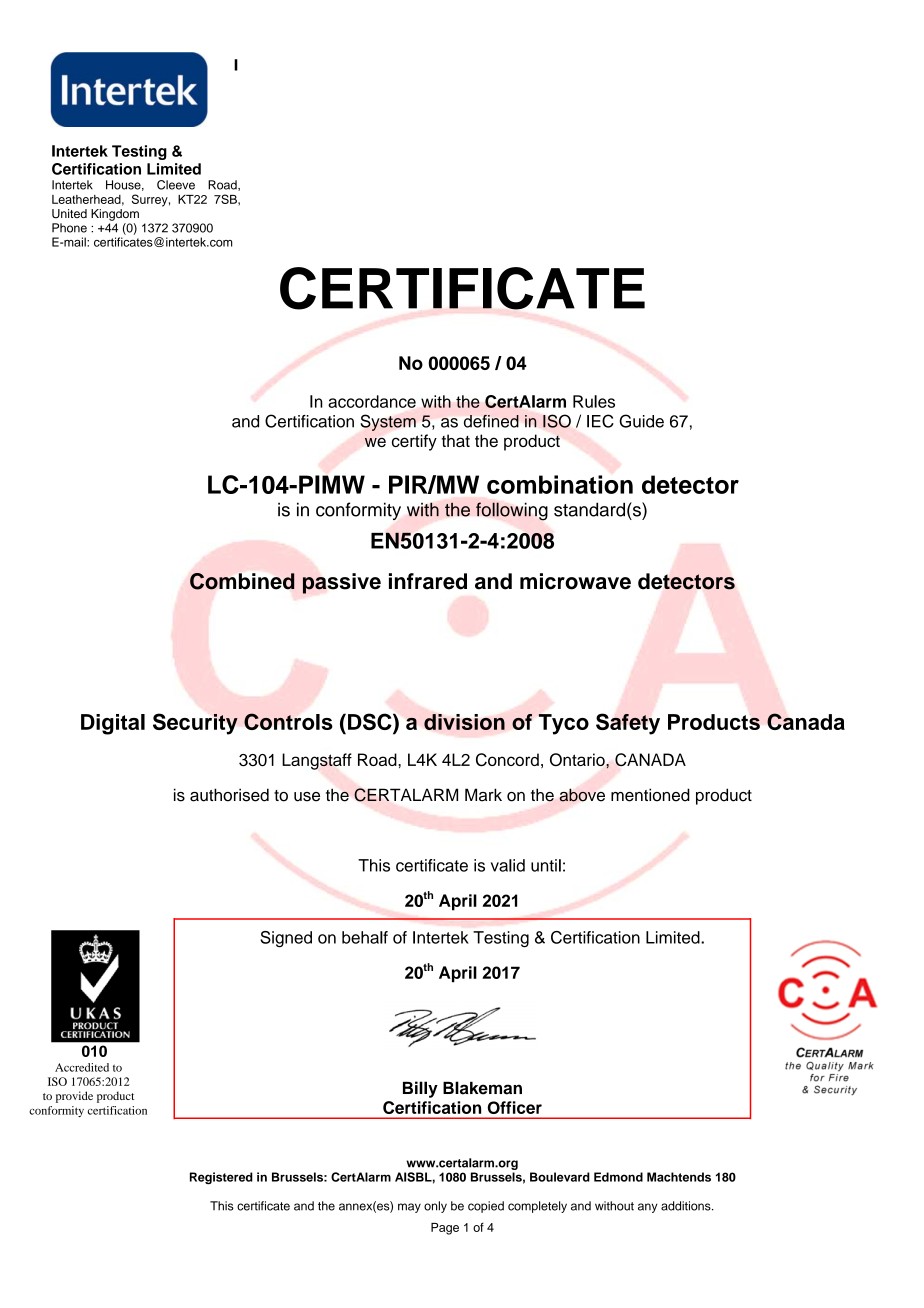 The width and height of the document is (924, 1308). What do you see at coordinates (229, 795) in the document?
I see `authorised` at bounding box center [229, 795].
